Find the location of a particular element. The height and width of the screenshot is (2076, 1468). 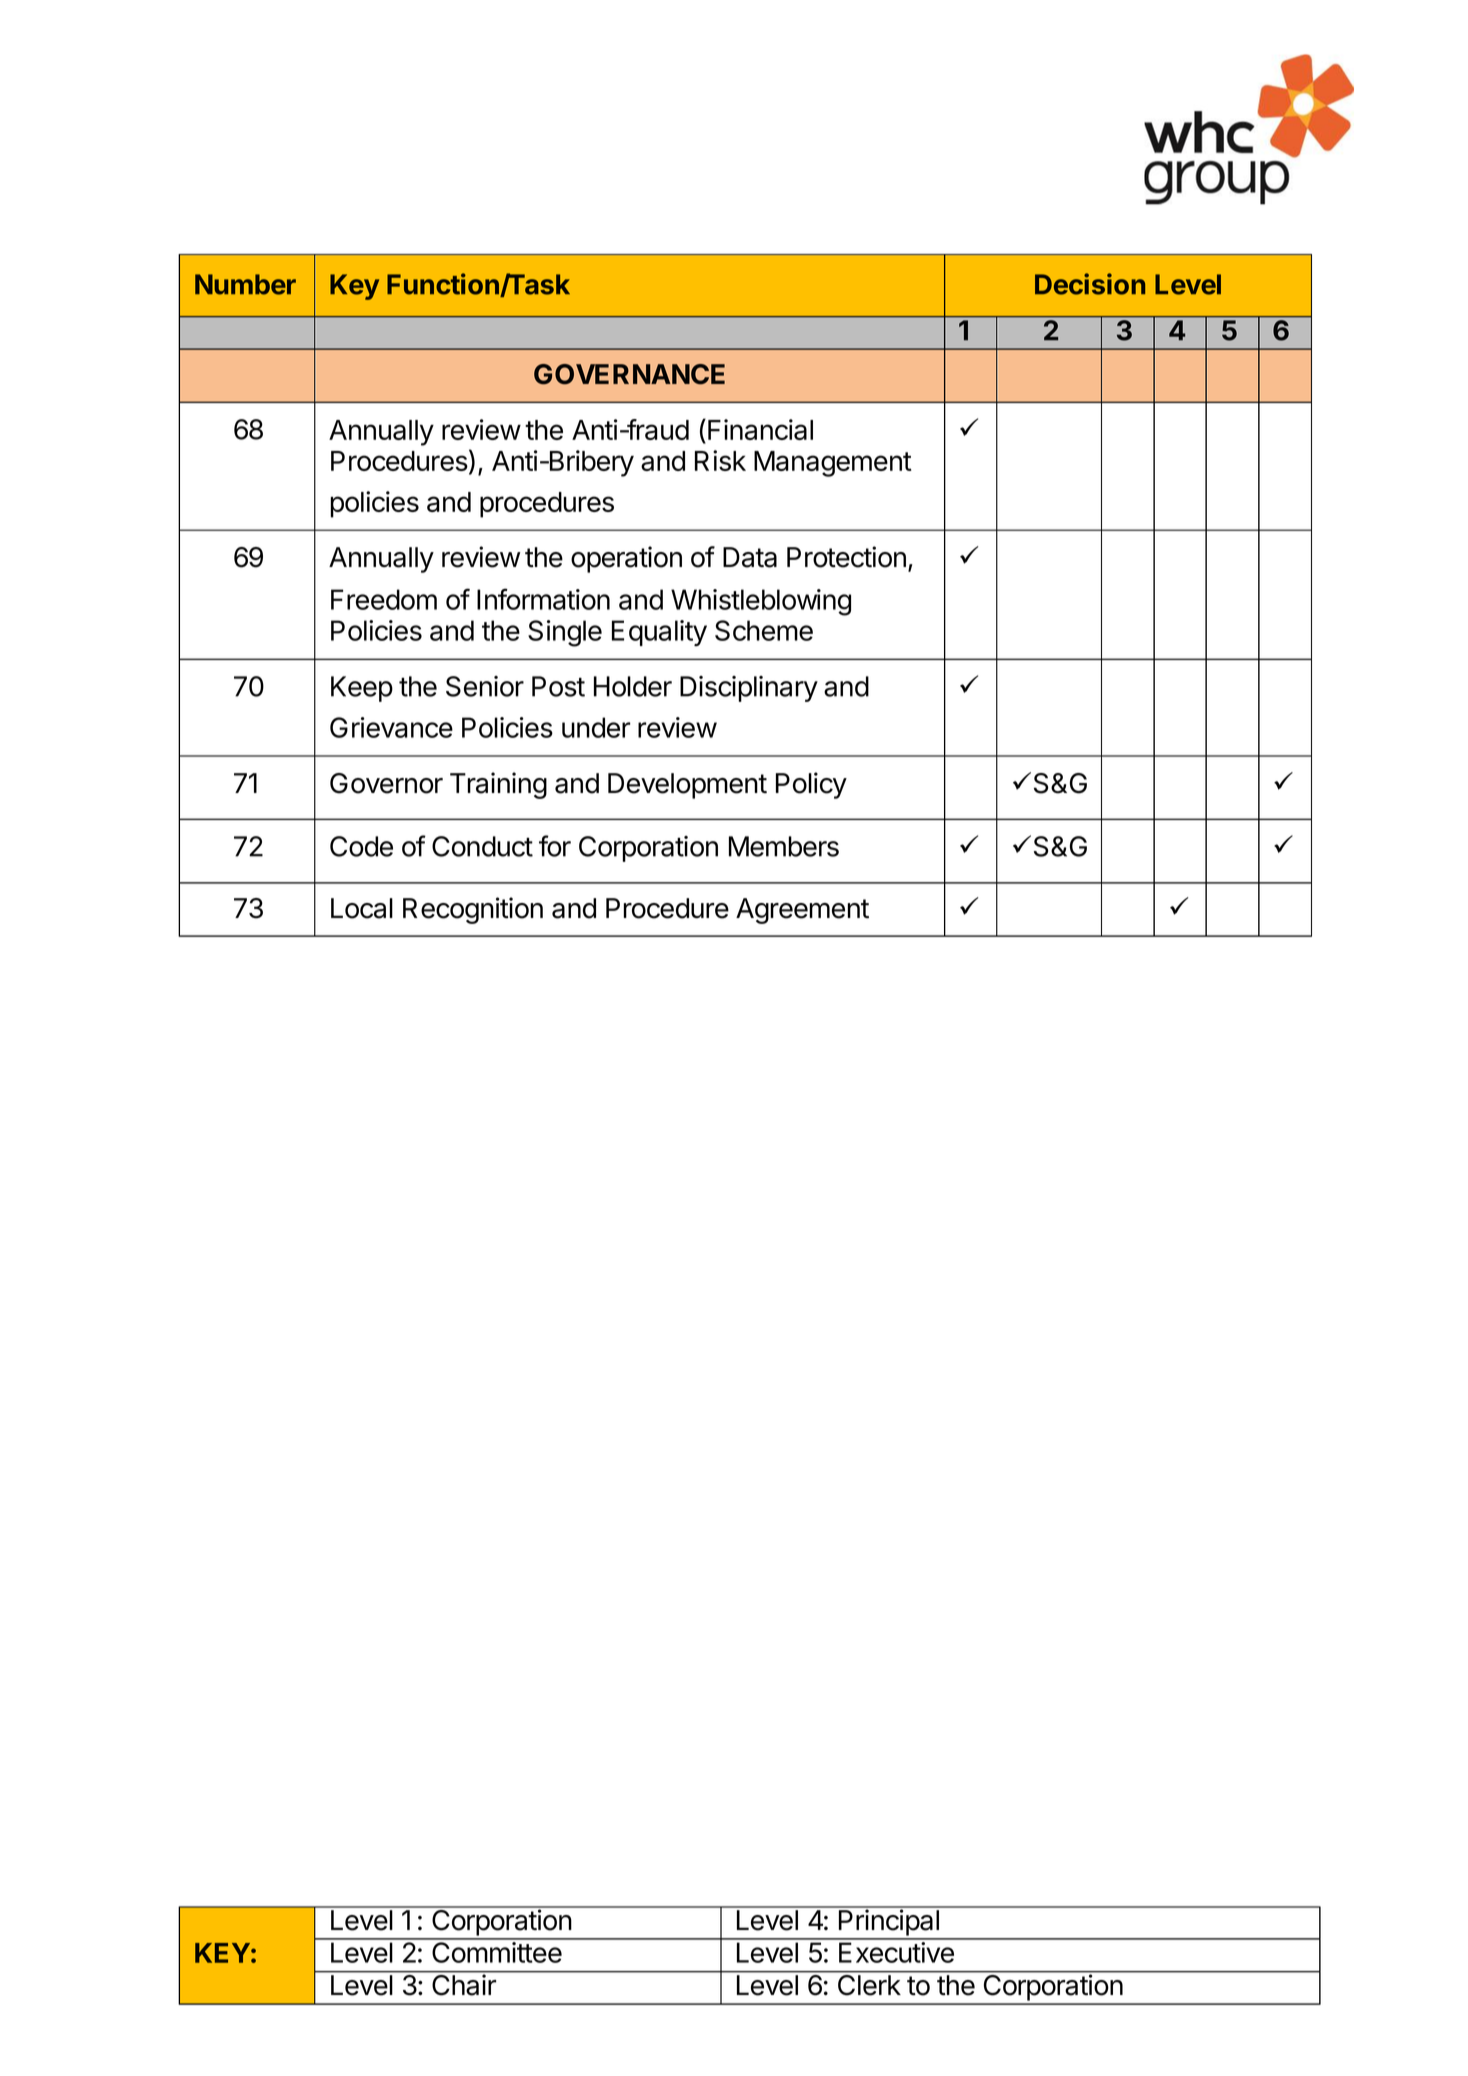

Clerk is located at coordinates (869, 1985).
